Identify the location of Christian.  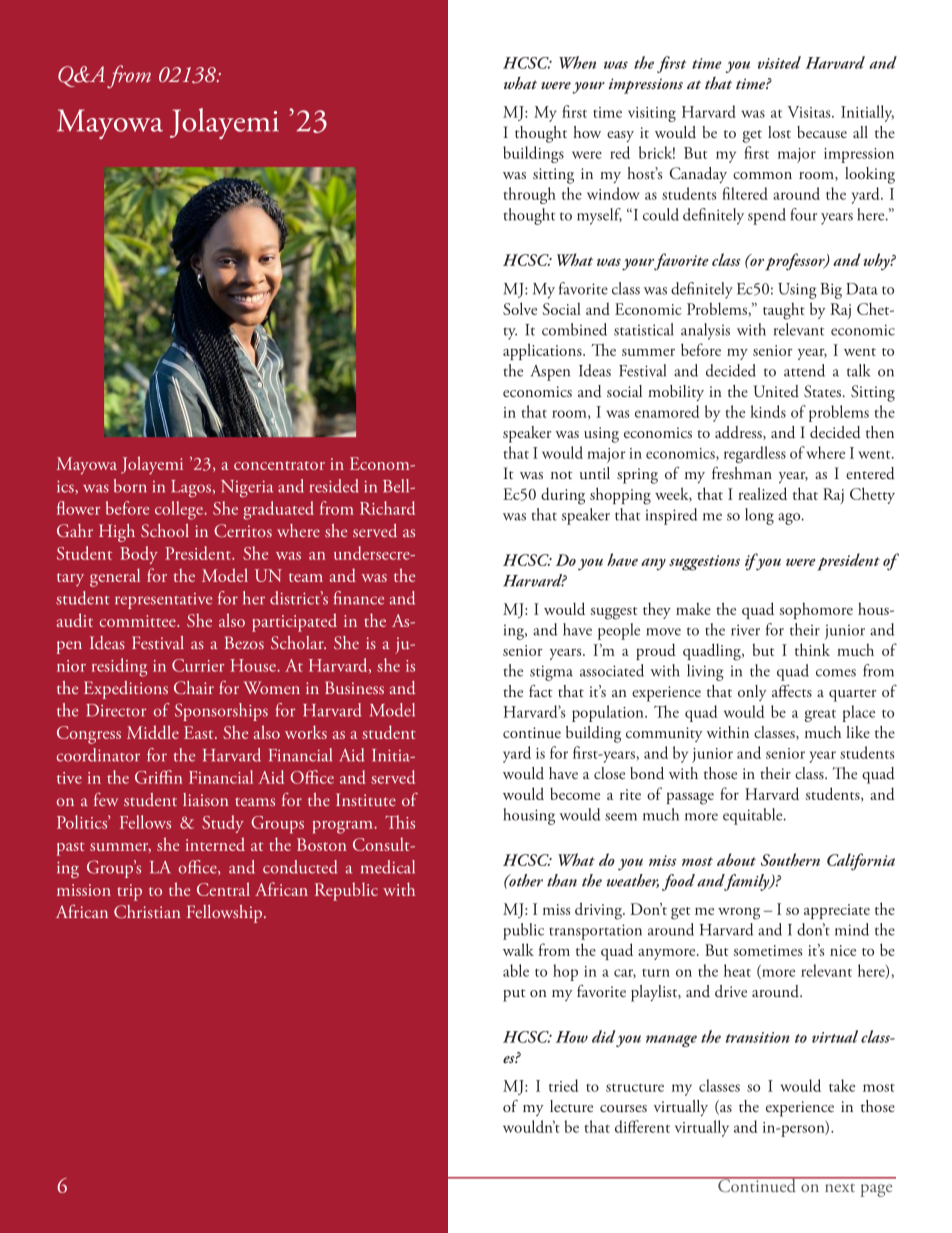
(147, 911).
